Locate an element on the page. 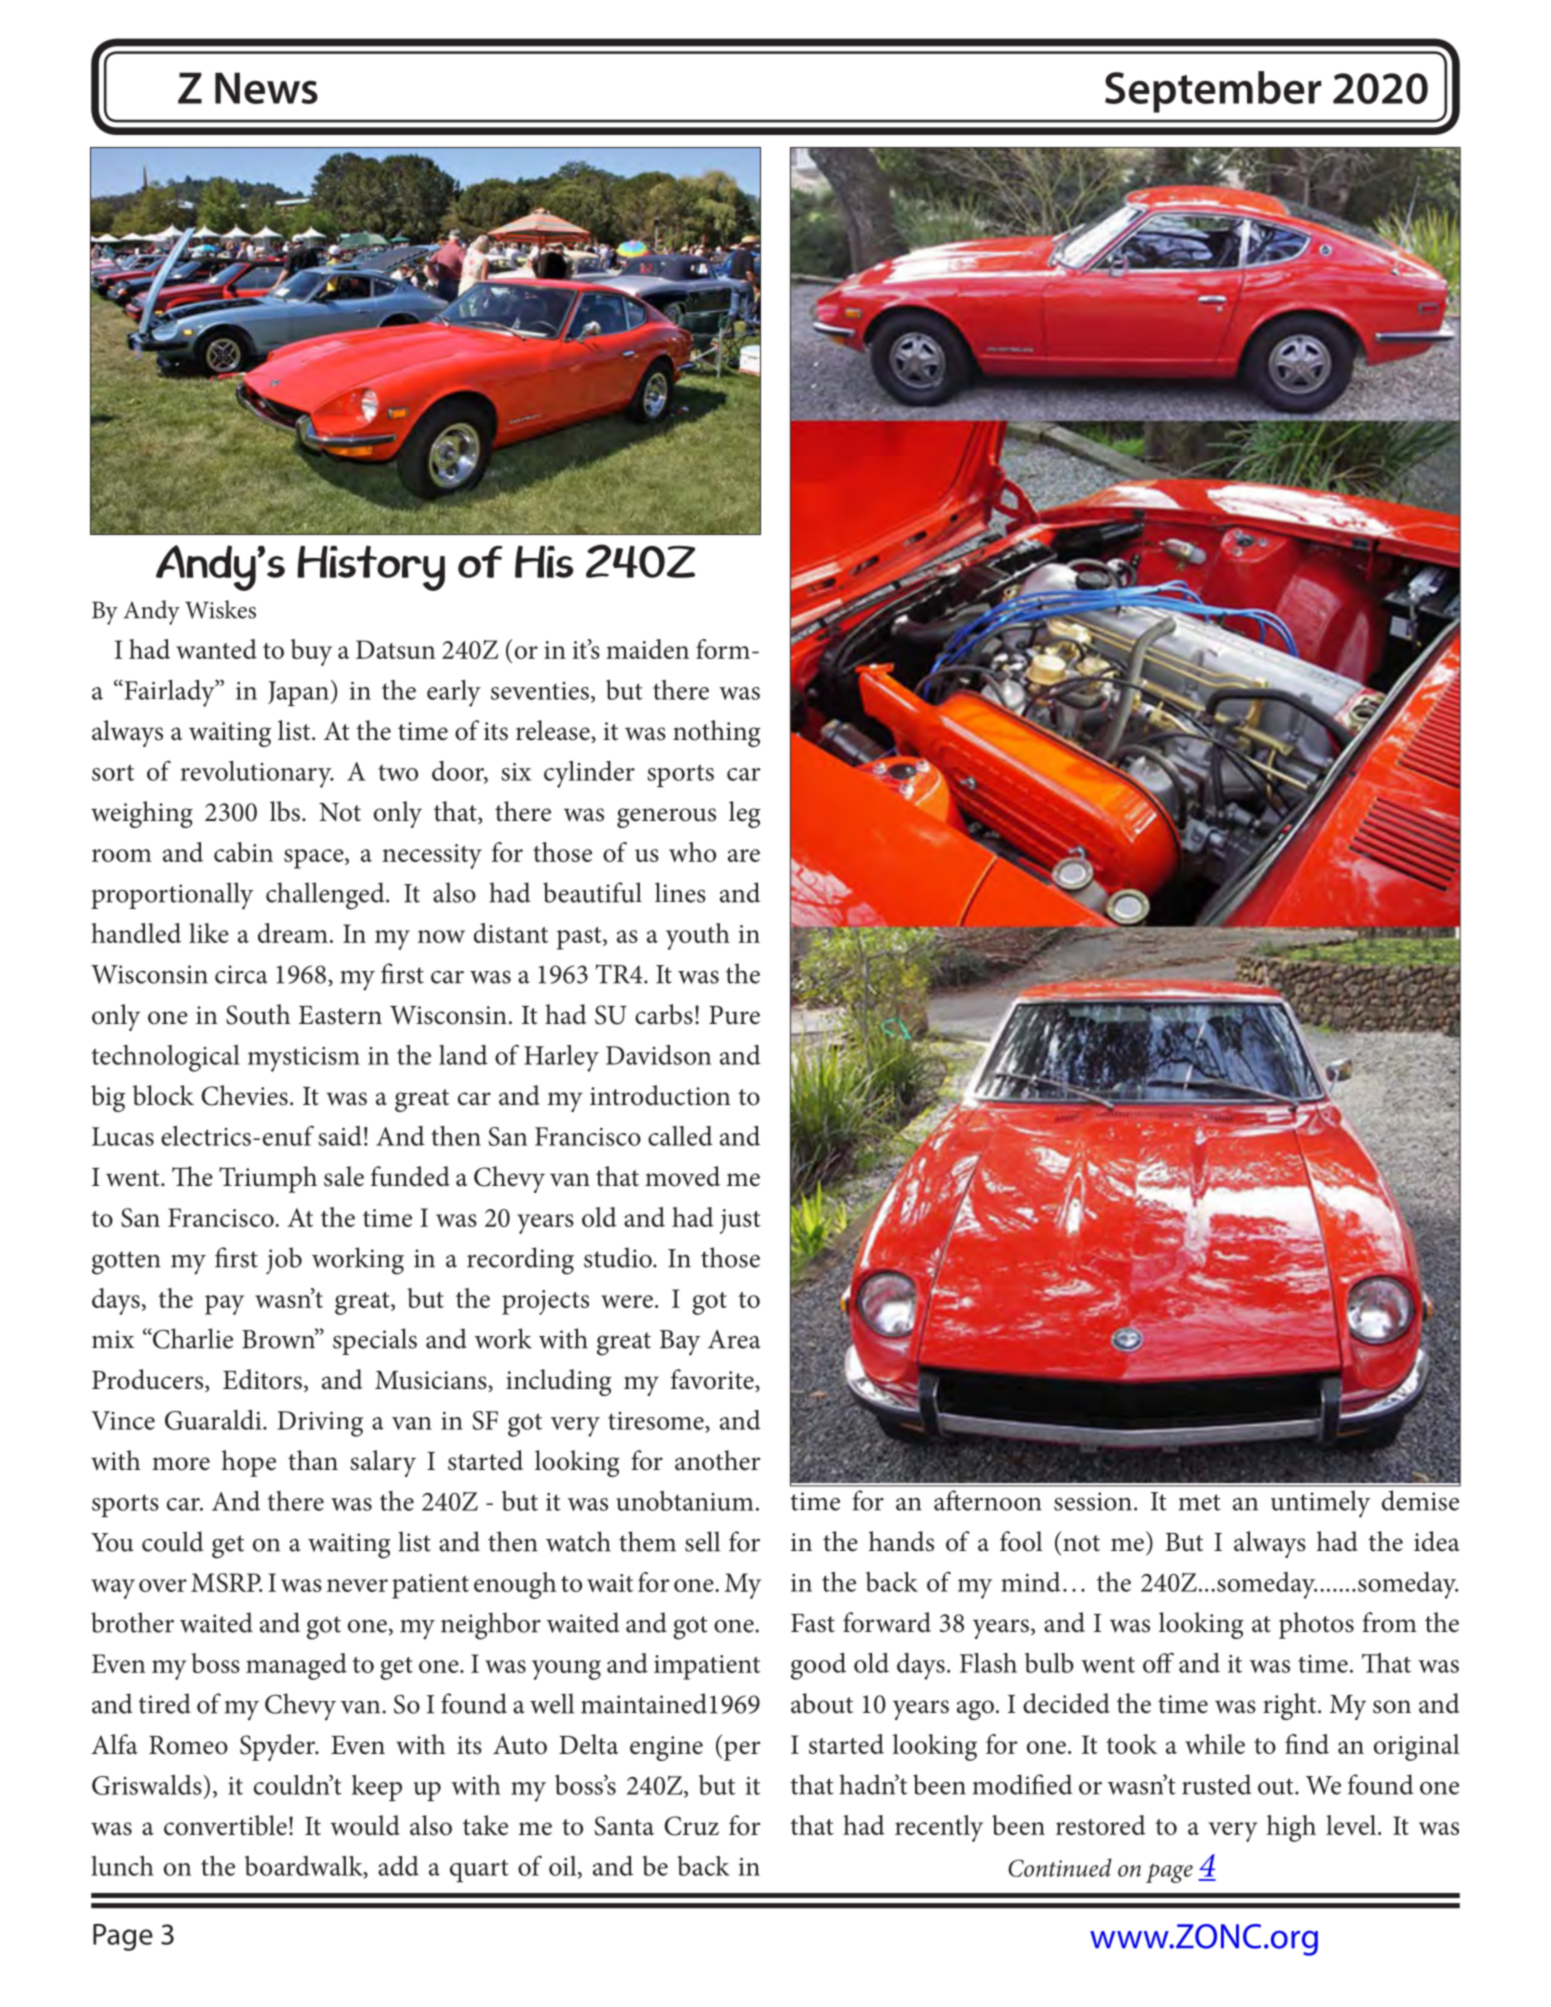 The height and width of the image is (2007, 1551). high is located at coordinates (1291, 1828).
